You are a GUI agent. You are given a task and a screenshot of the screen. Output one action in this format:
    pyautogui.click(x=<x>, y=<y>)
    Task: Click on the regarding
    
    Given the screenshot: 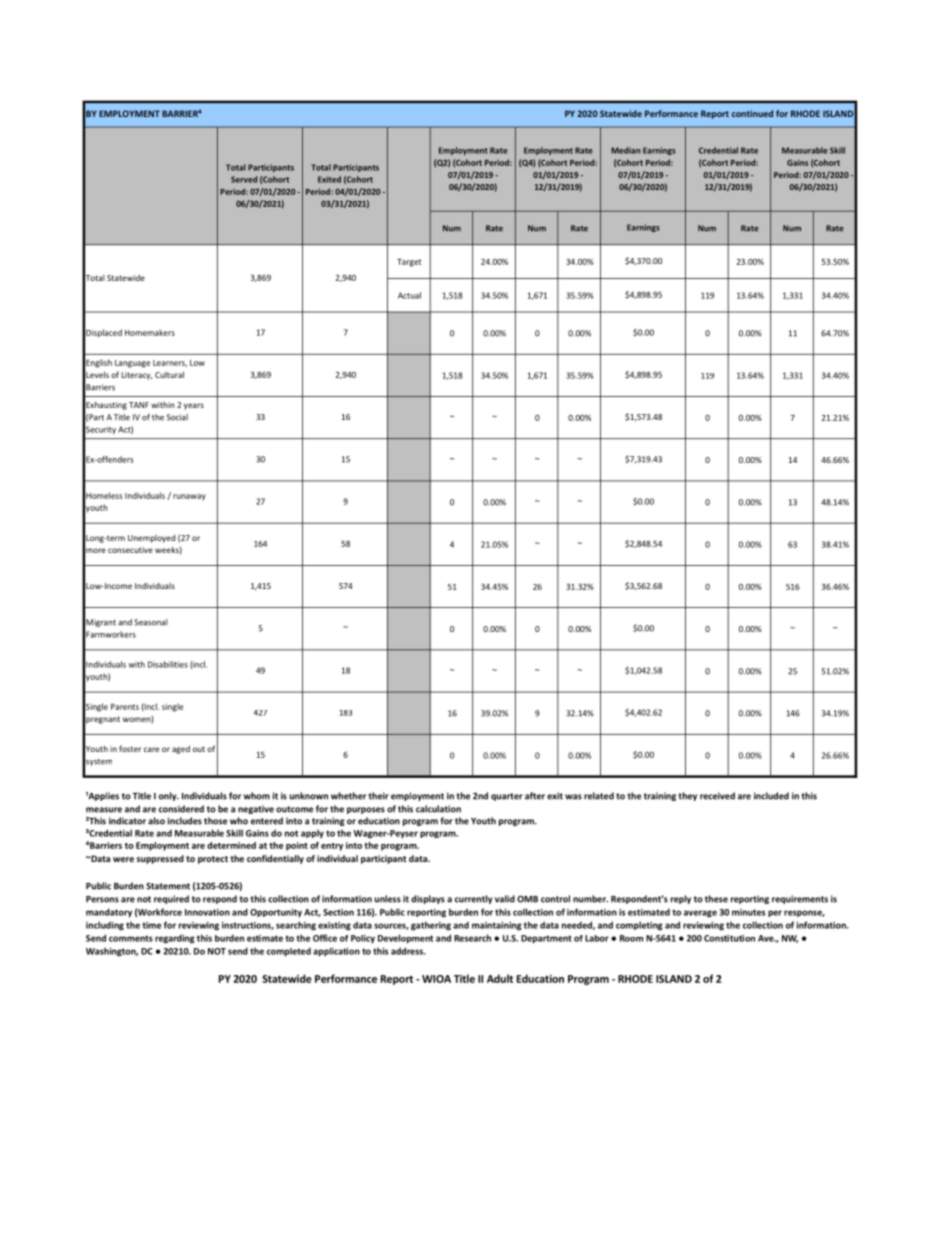 What is the action you would take?
    pyautogui.click(x=175, y=939)
